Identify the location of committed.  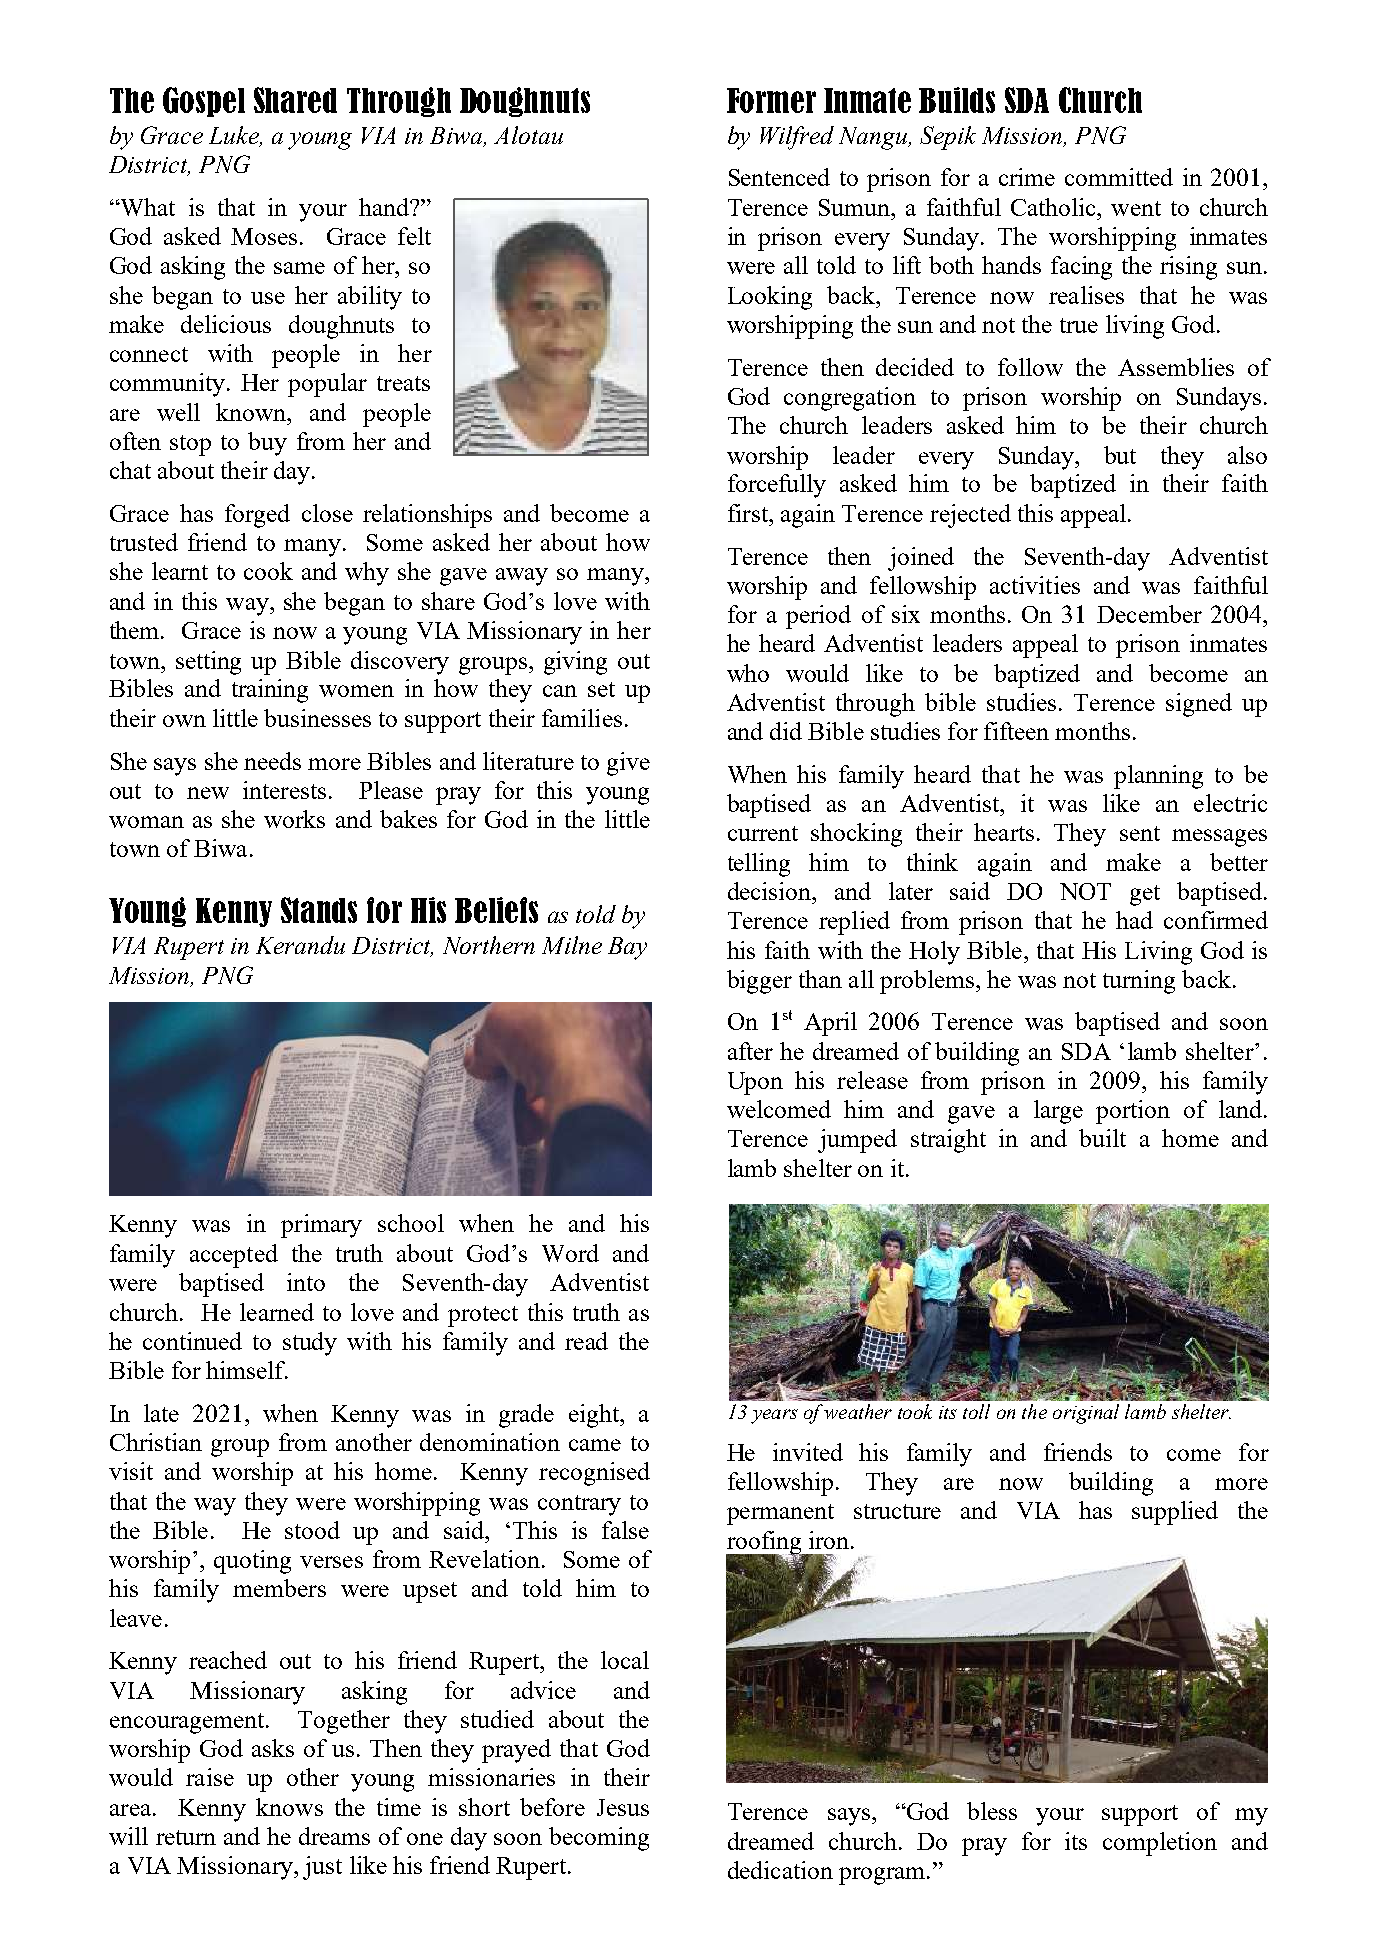
(1119, 177).
